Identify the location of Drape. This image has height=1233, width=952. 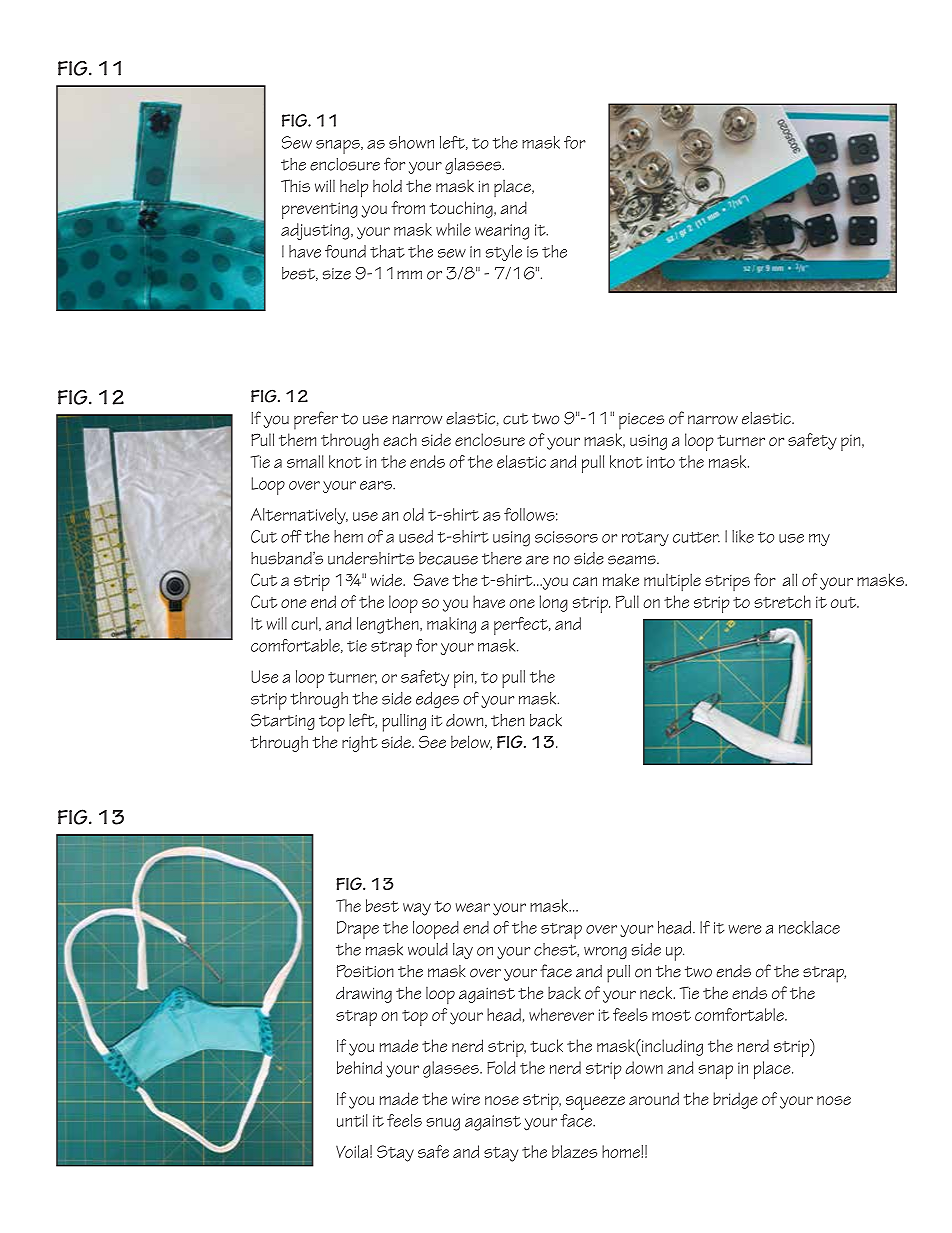
(358, 930).
